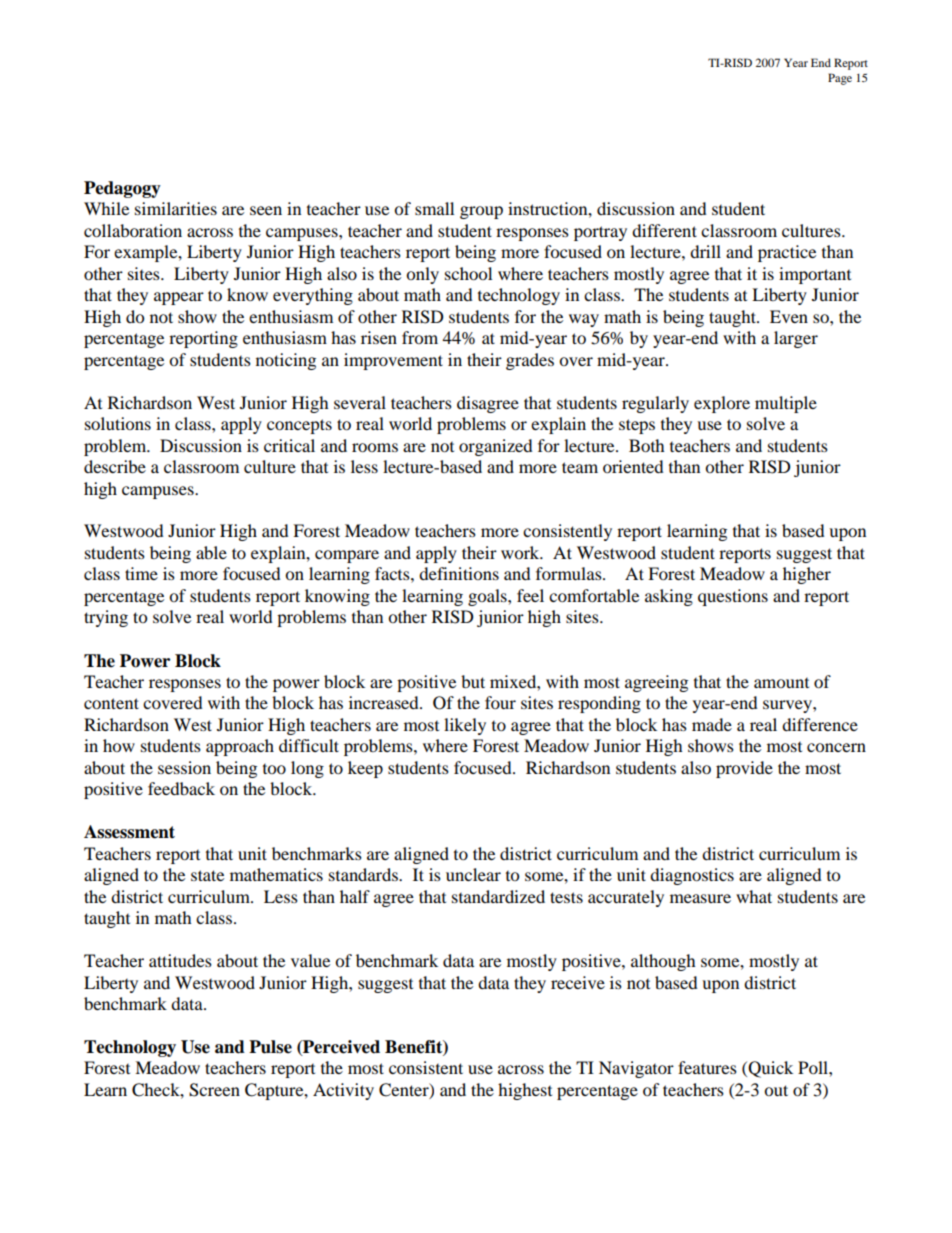 The width and height of the screenshot is (952, 1233). Describe the element at coordinates (179, 298) in the screenshot. I see `appear` at that location.
